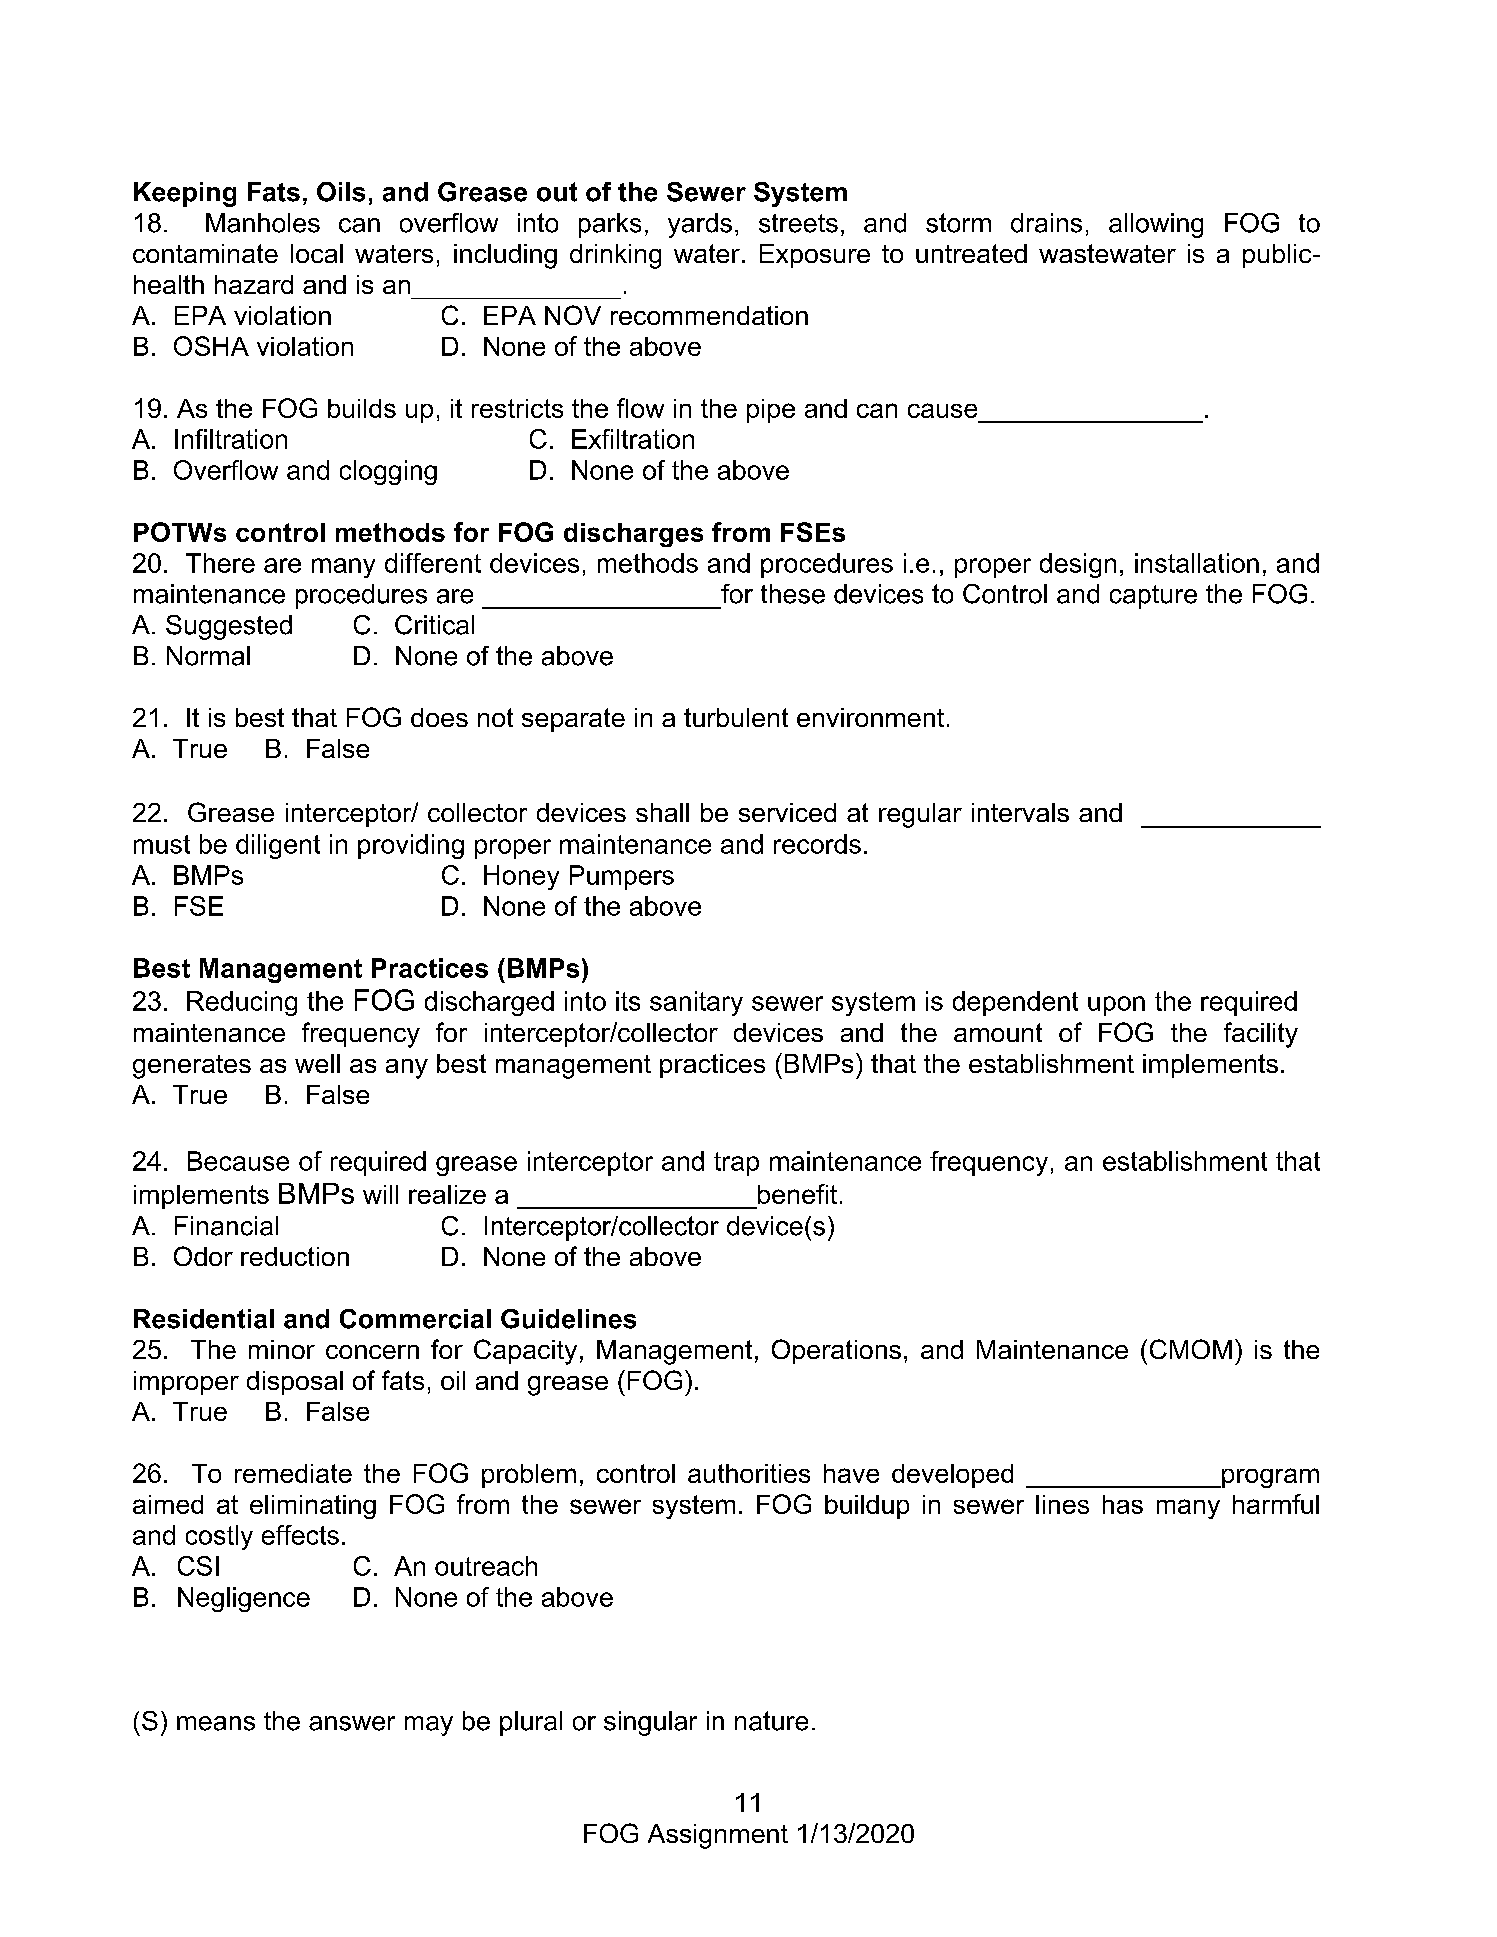  What do you see at coordinates (352, 1723) in the screenshot?
I see `answer` at bounding box center [352, 1723].
